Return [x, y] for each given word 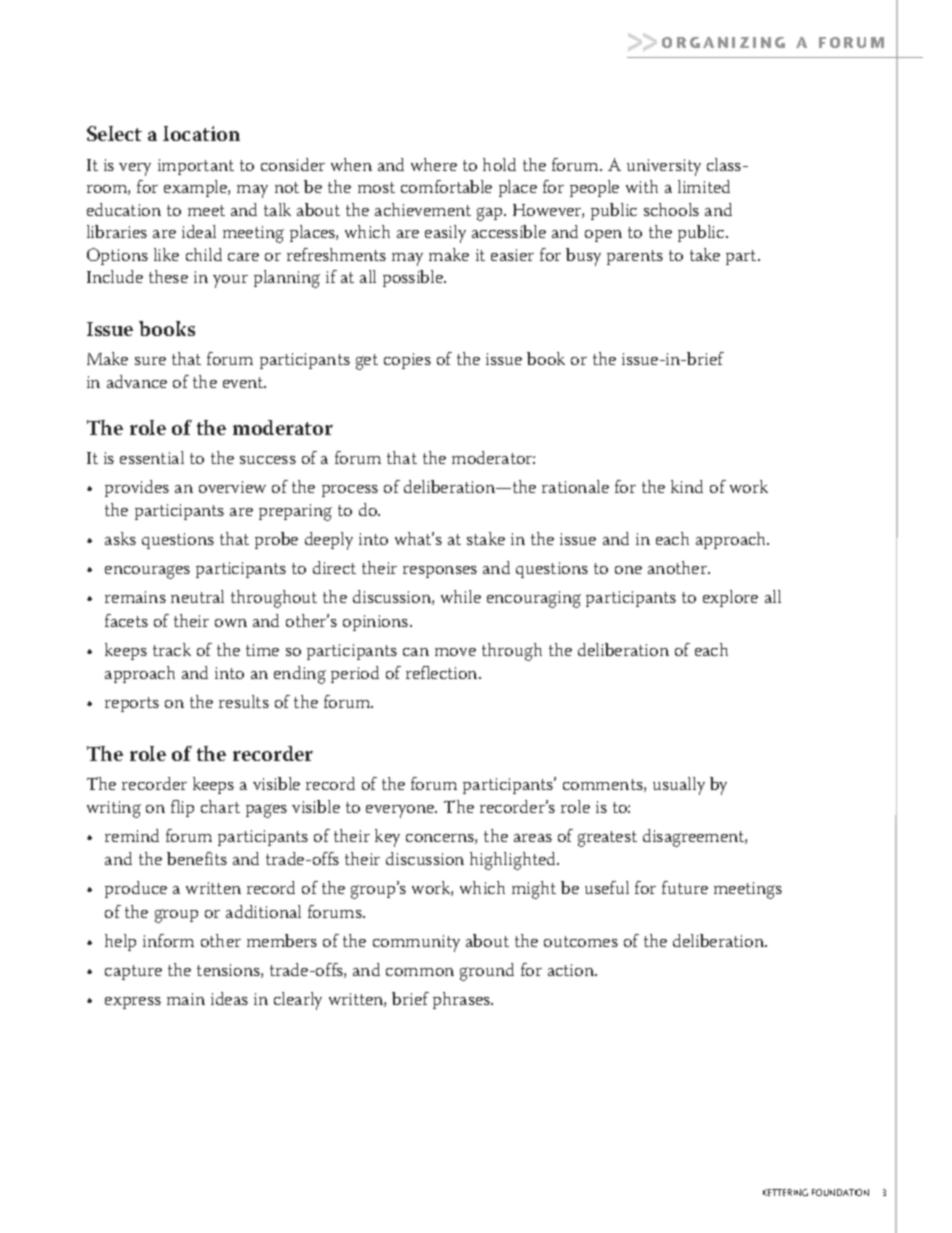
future [685, 887]
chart [220, 806]
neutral [197, 596]
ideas [229, 998]
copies [407, 361]
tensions [229, 971]
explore [730, 598]
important [196, 167]
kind [687, 486]
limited [704, 186]
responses [440, 572]
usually [679, 786]
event [244, 382]
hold [499, 164]
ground [487, 972]
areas [533, 838]
